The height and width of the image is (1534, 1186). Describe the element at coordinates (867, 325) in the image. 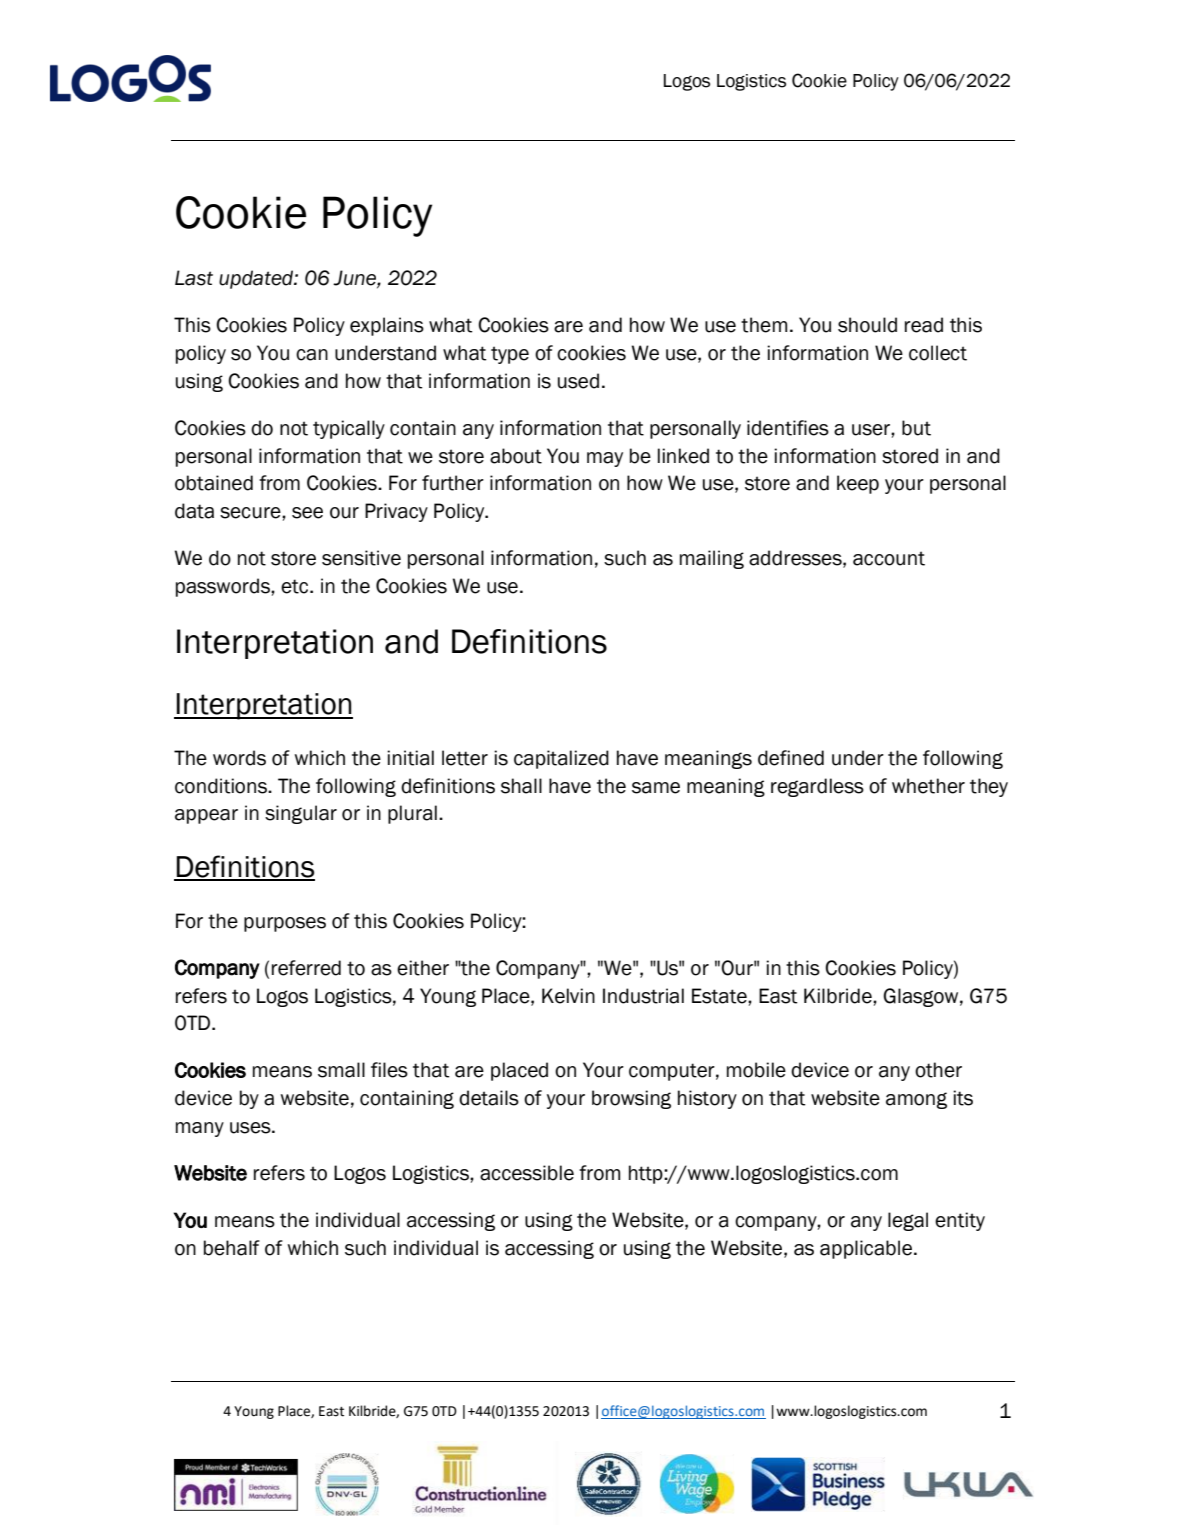

I see `should` at that location.
